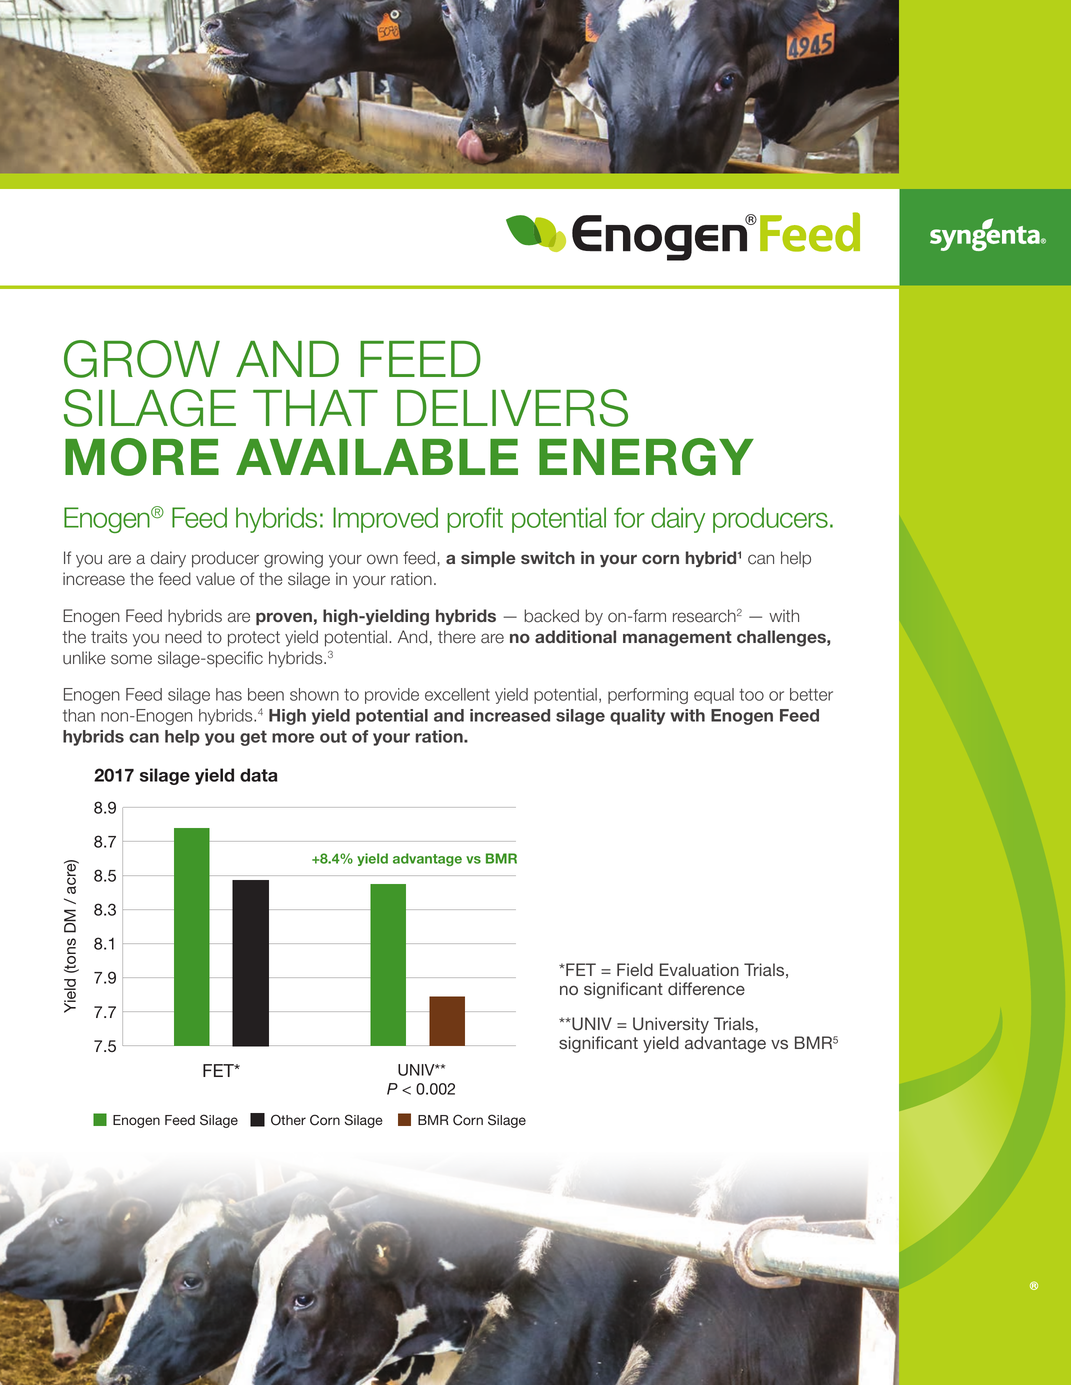 This image has width=1071, height=1385. Describe the element at coordinates (288, 1120) in the image. I see `Other` at that location.
